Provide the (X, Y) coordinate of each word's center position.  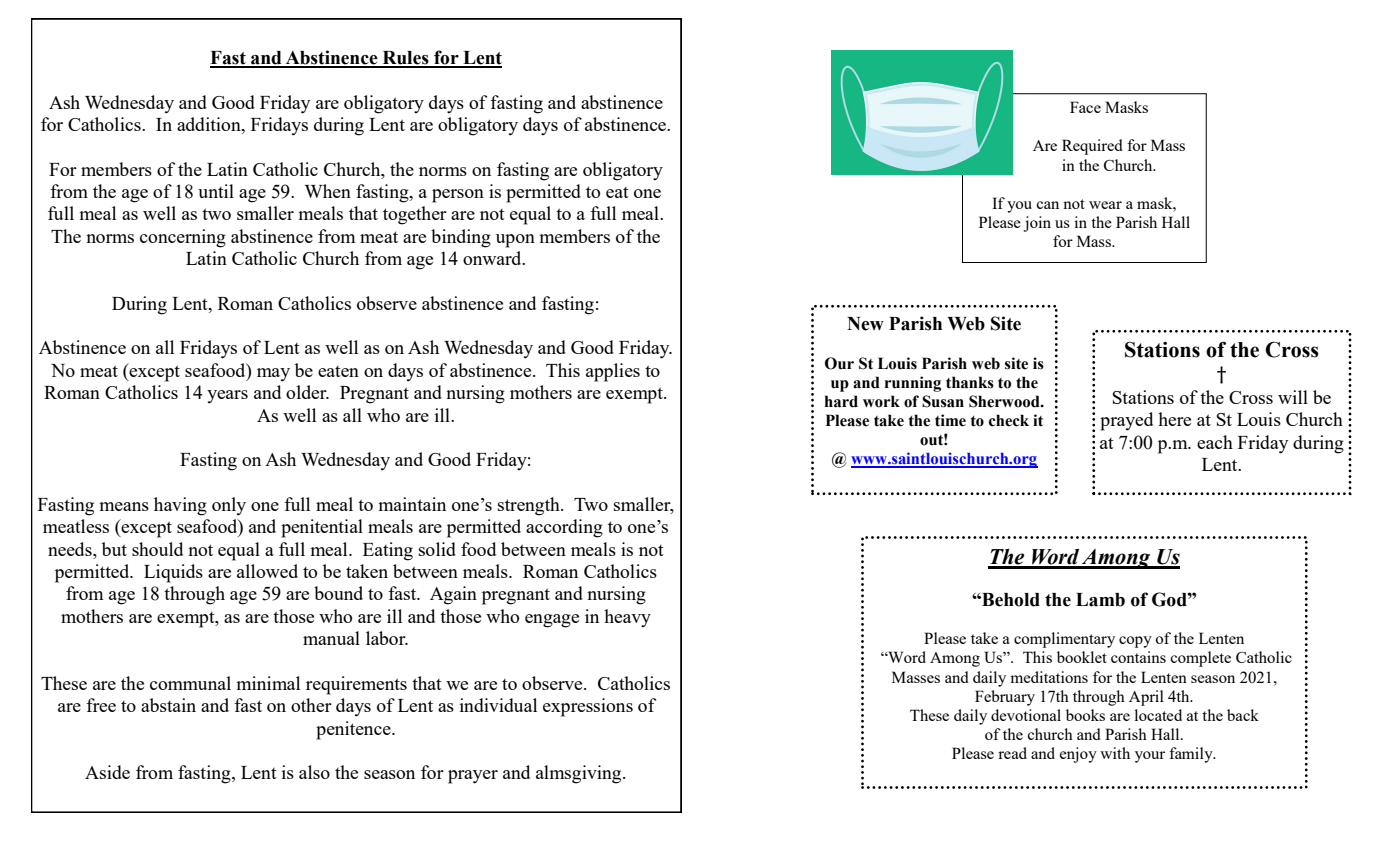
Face (1085, 107)
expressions (588, 707)
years (227, 397)
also (314, 772)
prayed (1126, 421)
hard (841, 401)
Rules (405, 59)
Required (1092, 147)
